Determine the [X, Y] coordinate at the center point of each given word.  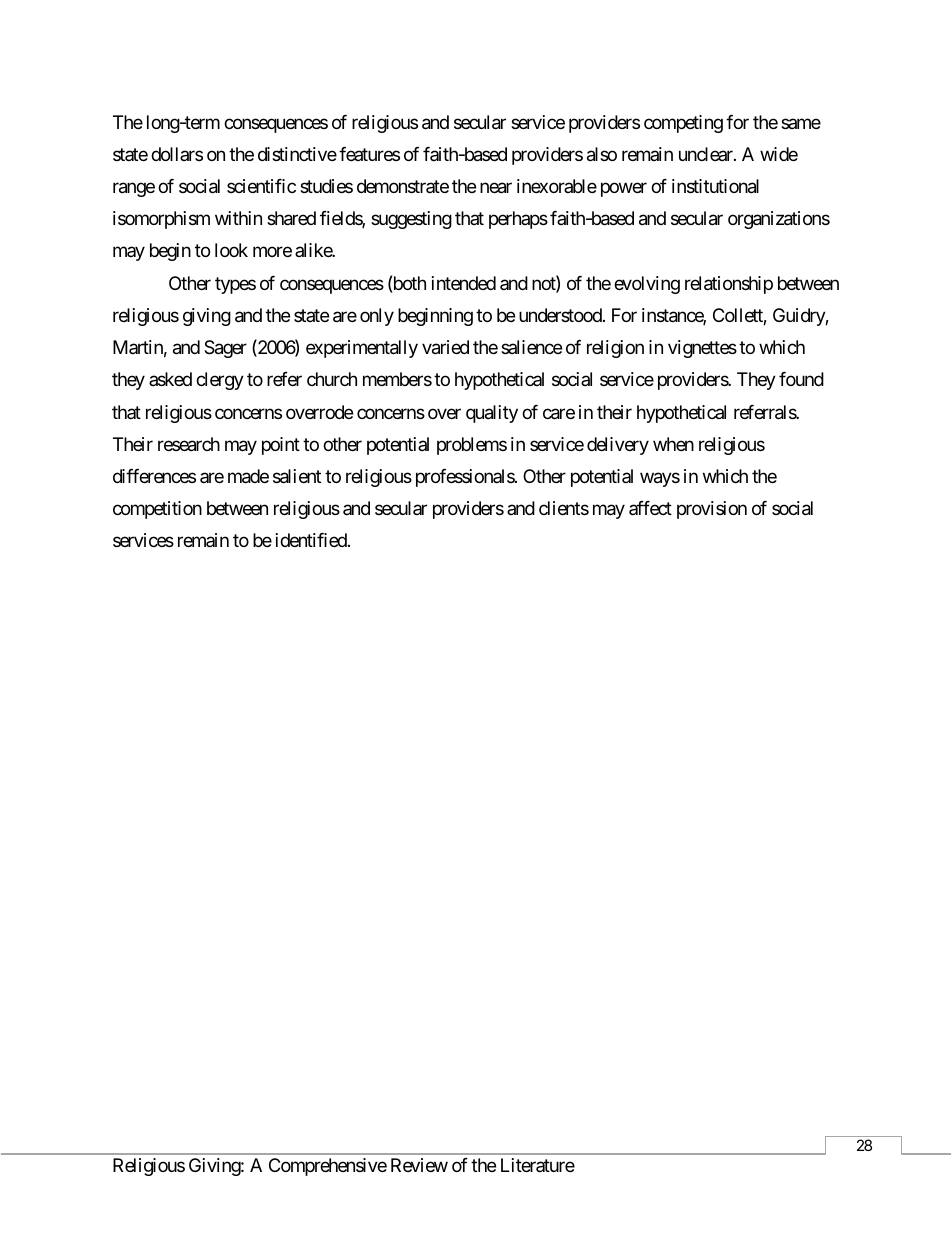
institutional [715, 186]
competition [157, 510]
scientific [261, 186]
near [496, 188]
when [673, 444]
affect [650, 508]
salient [297, 476]
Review [419, 1165]
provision [712, 510]
